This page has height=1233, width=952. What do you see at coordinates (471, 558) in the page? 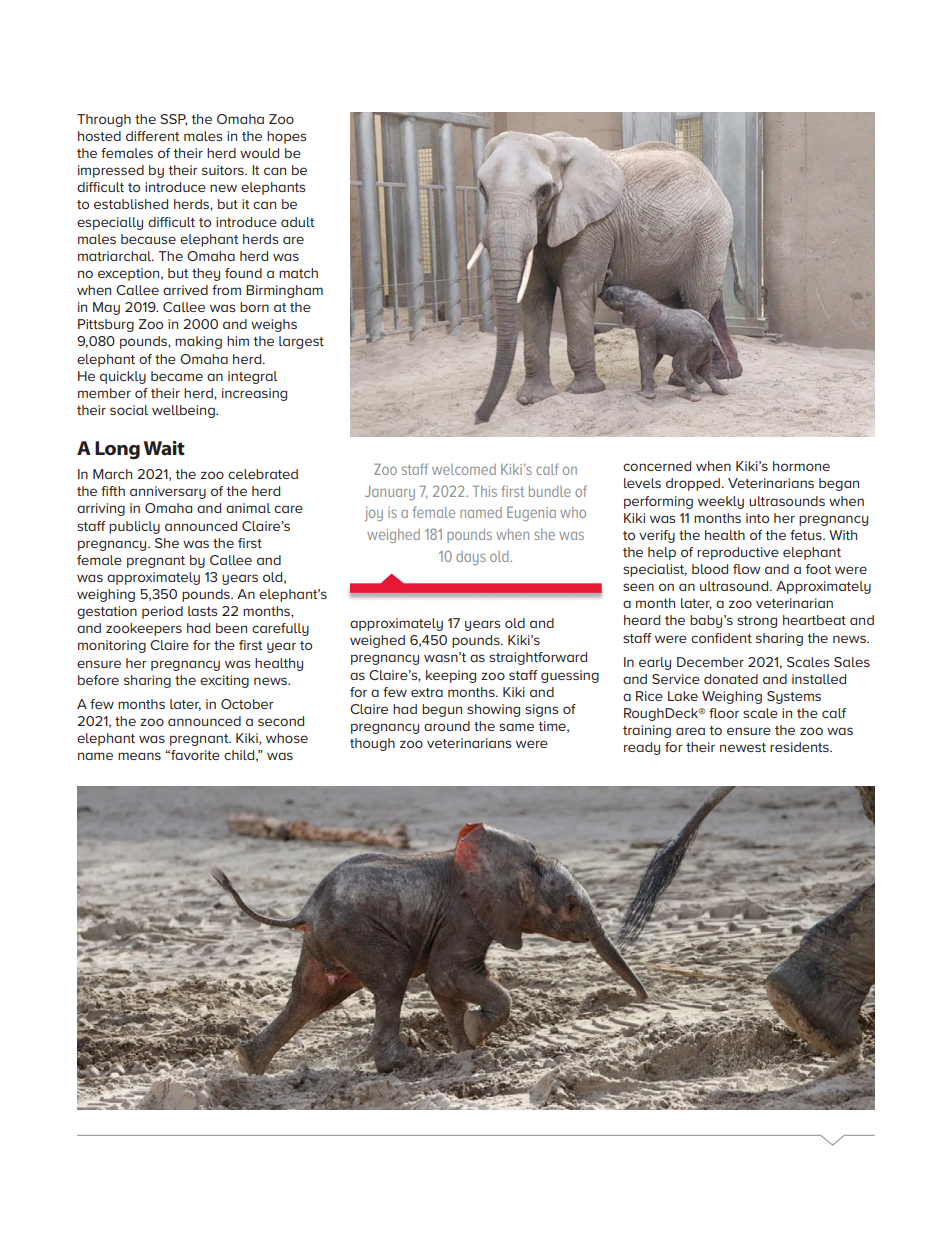
I see `days` at bounding box center [471, 558].
